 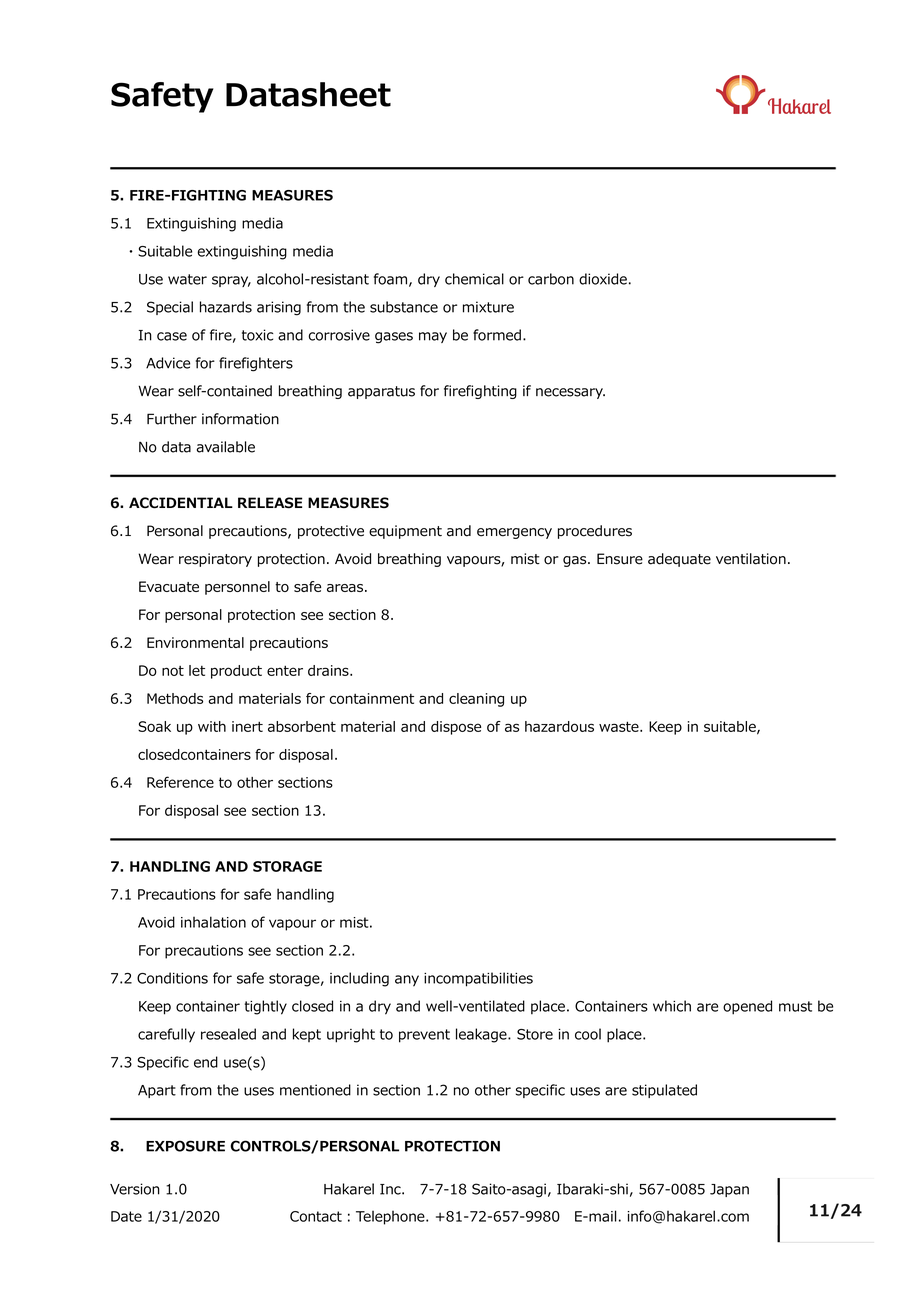 What do you see at coordinates (456, 728) in the document?
I see `dispose` at bounding box center [456, 728].
